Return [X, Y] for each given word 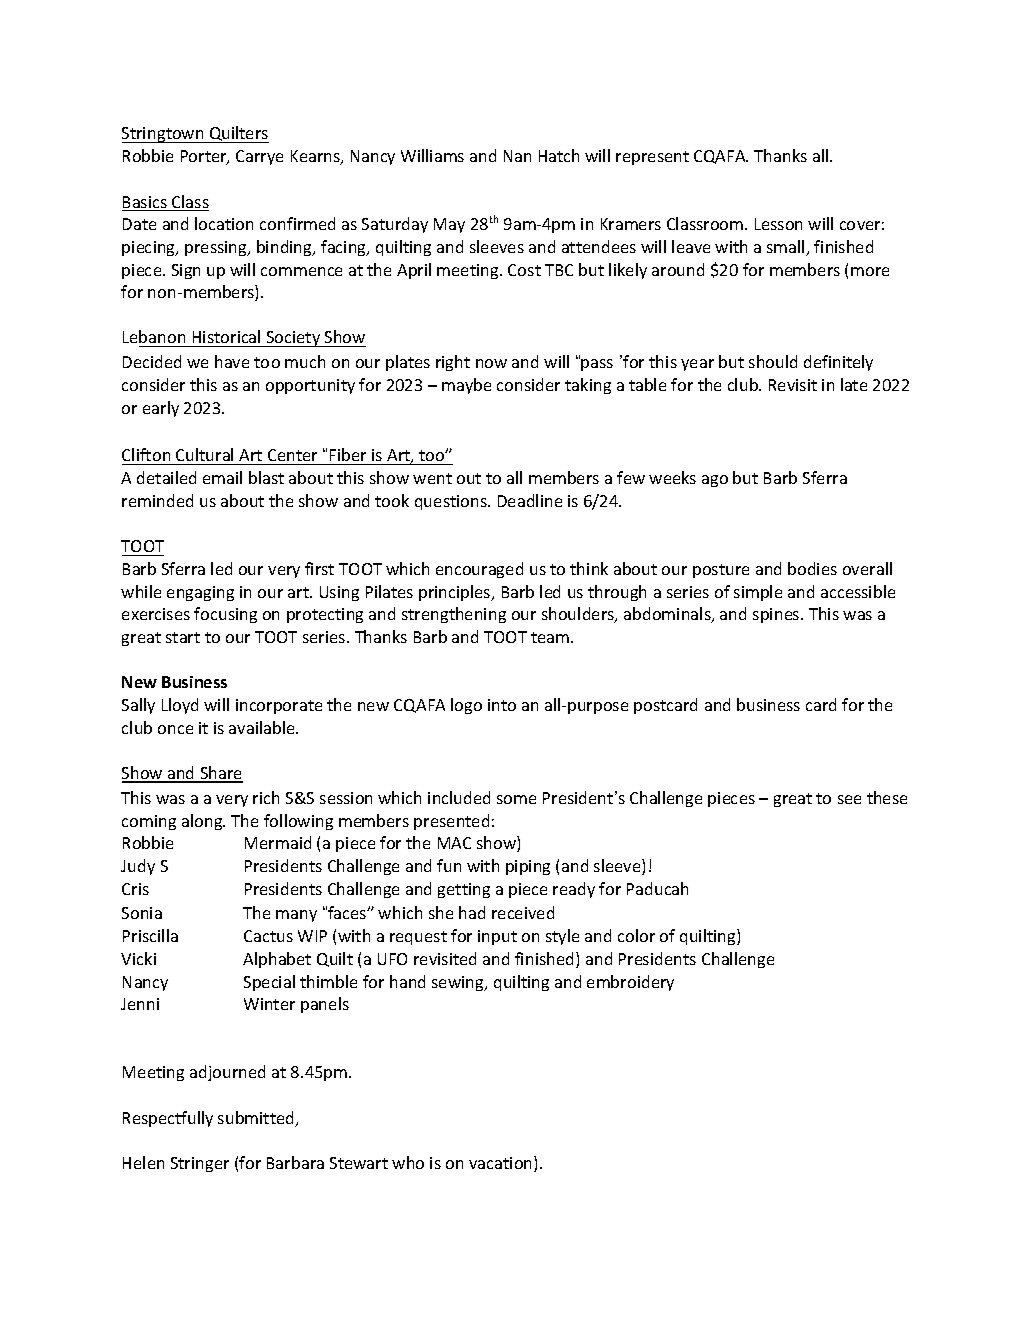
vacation [502, 1164]
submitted [257, 1119]
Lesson [778, 224]
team [551, 637]
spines [777, 615]
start [183, 637]
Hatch [559, 155]
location [224, 223]
